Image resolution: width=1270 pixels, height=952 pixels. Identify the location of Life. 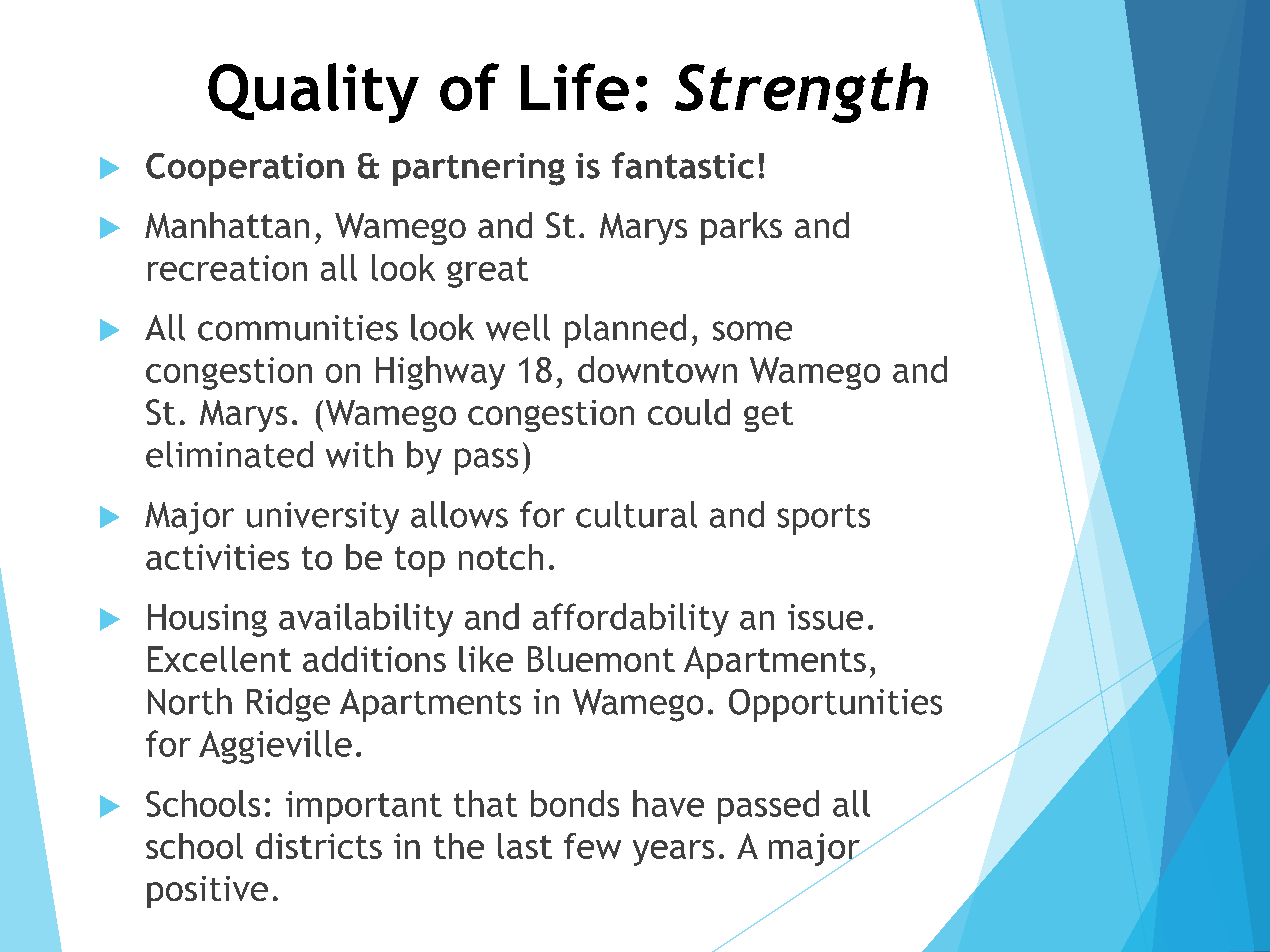
(575, 87).
